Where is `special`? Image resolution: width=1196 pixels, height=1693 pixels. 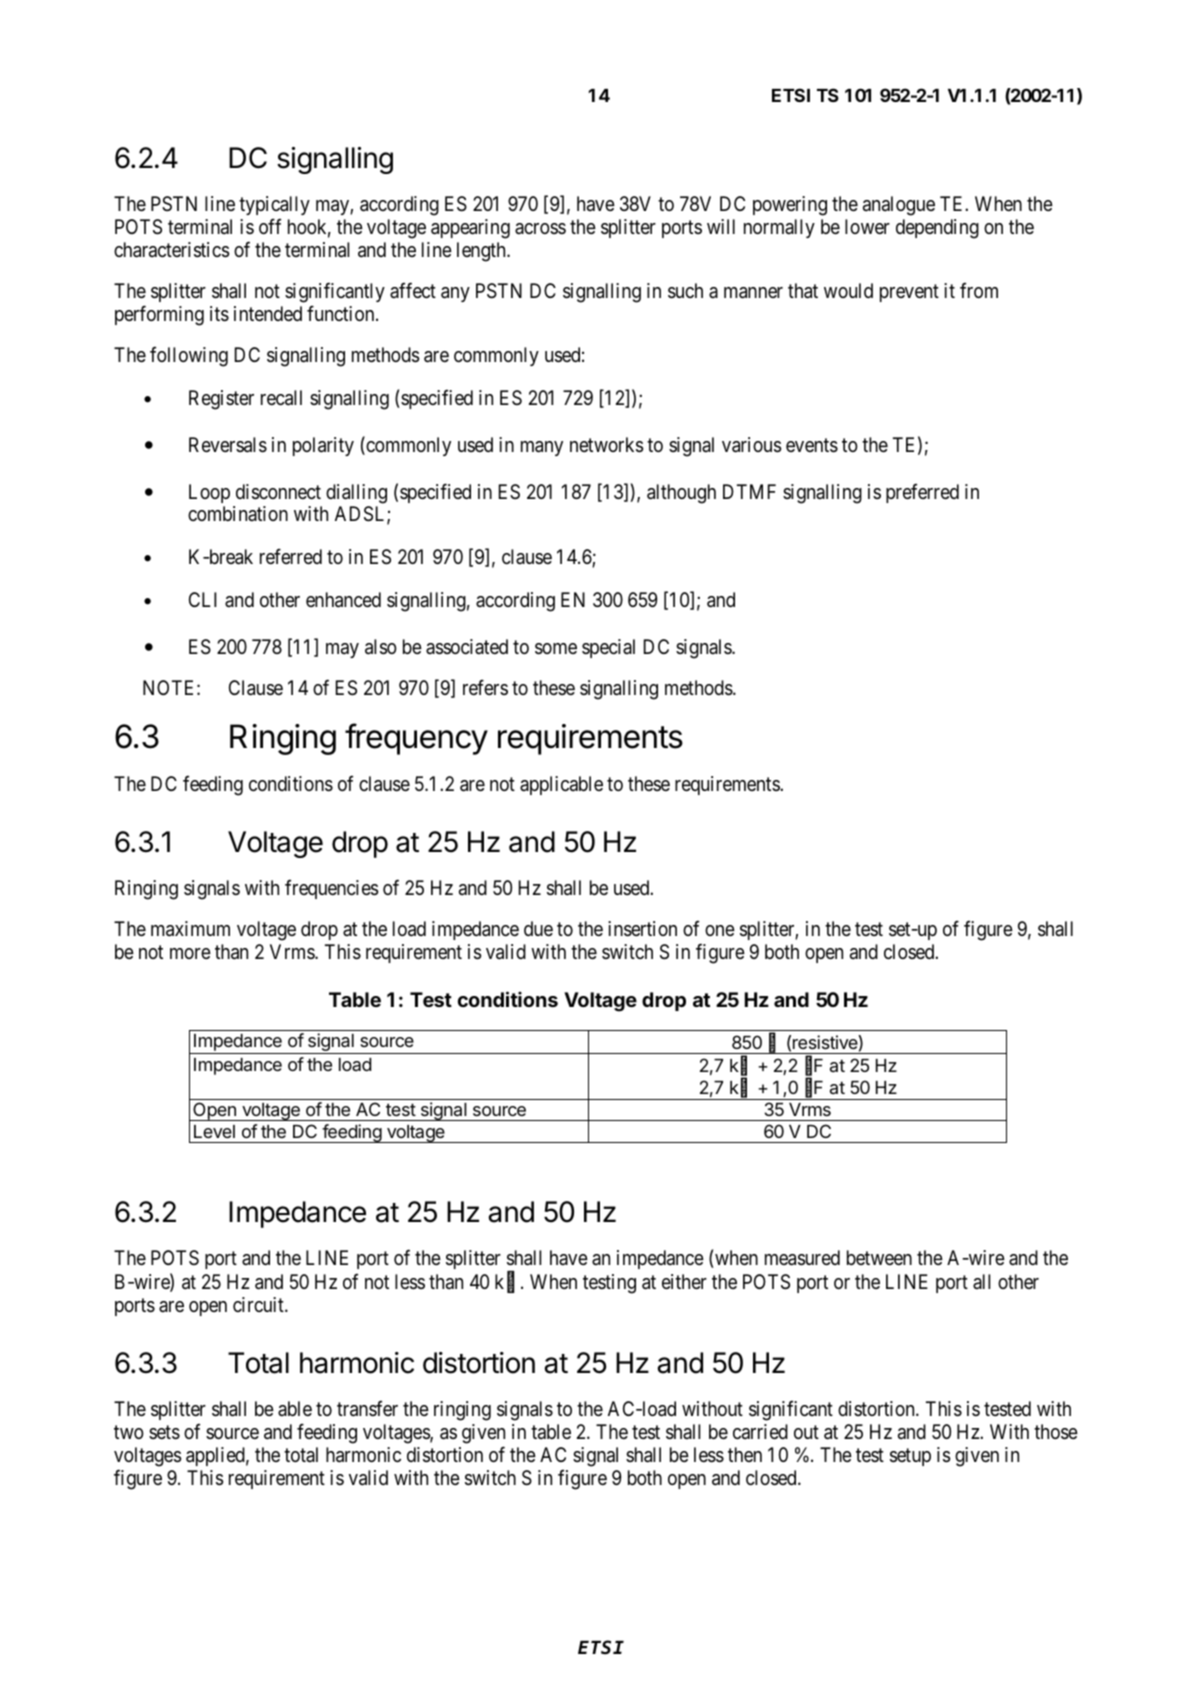
special is located at coordinates (608, 648).
